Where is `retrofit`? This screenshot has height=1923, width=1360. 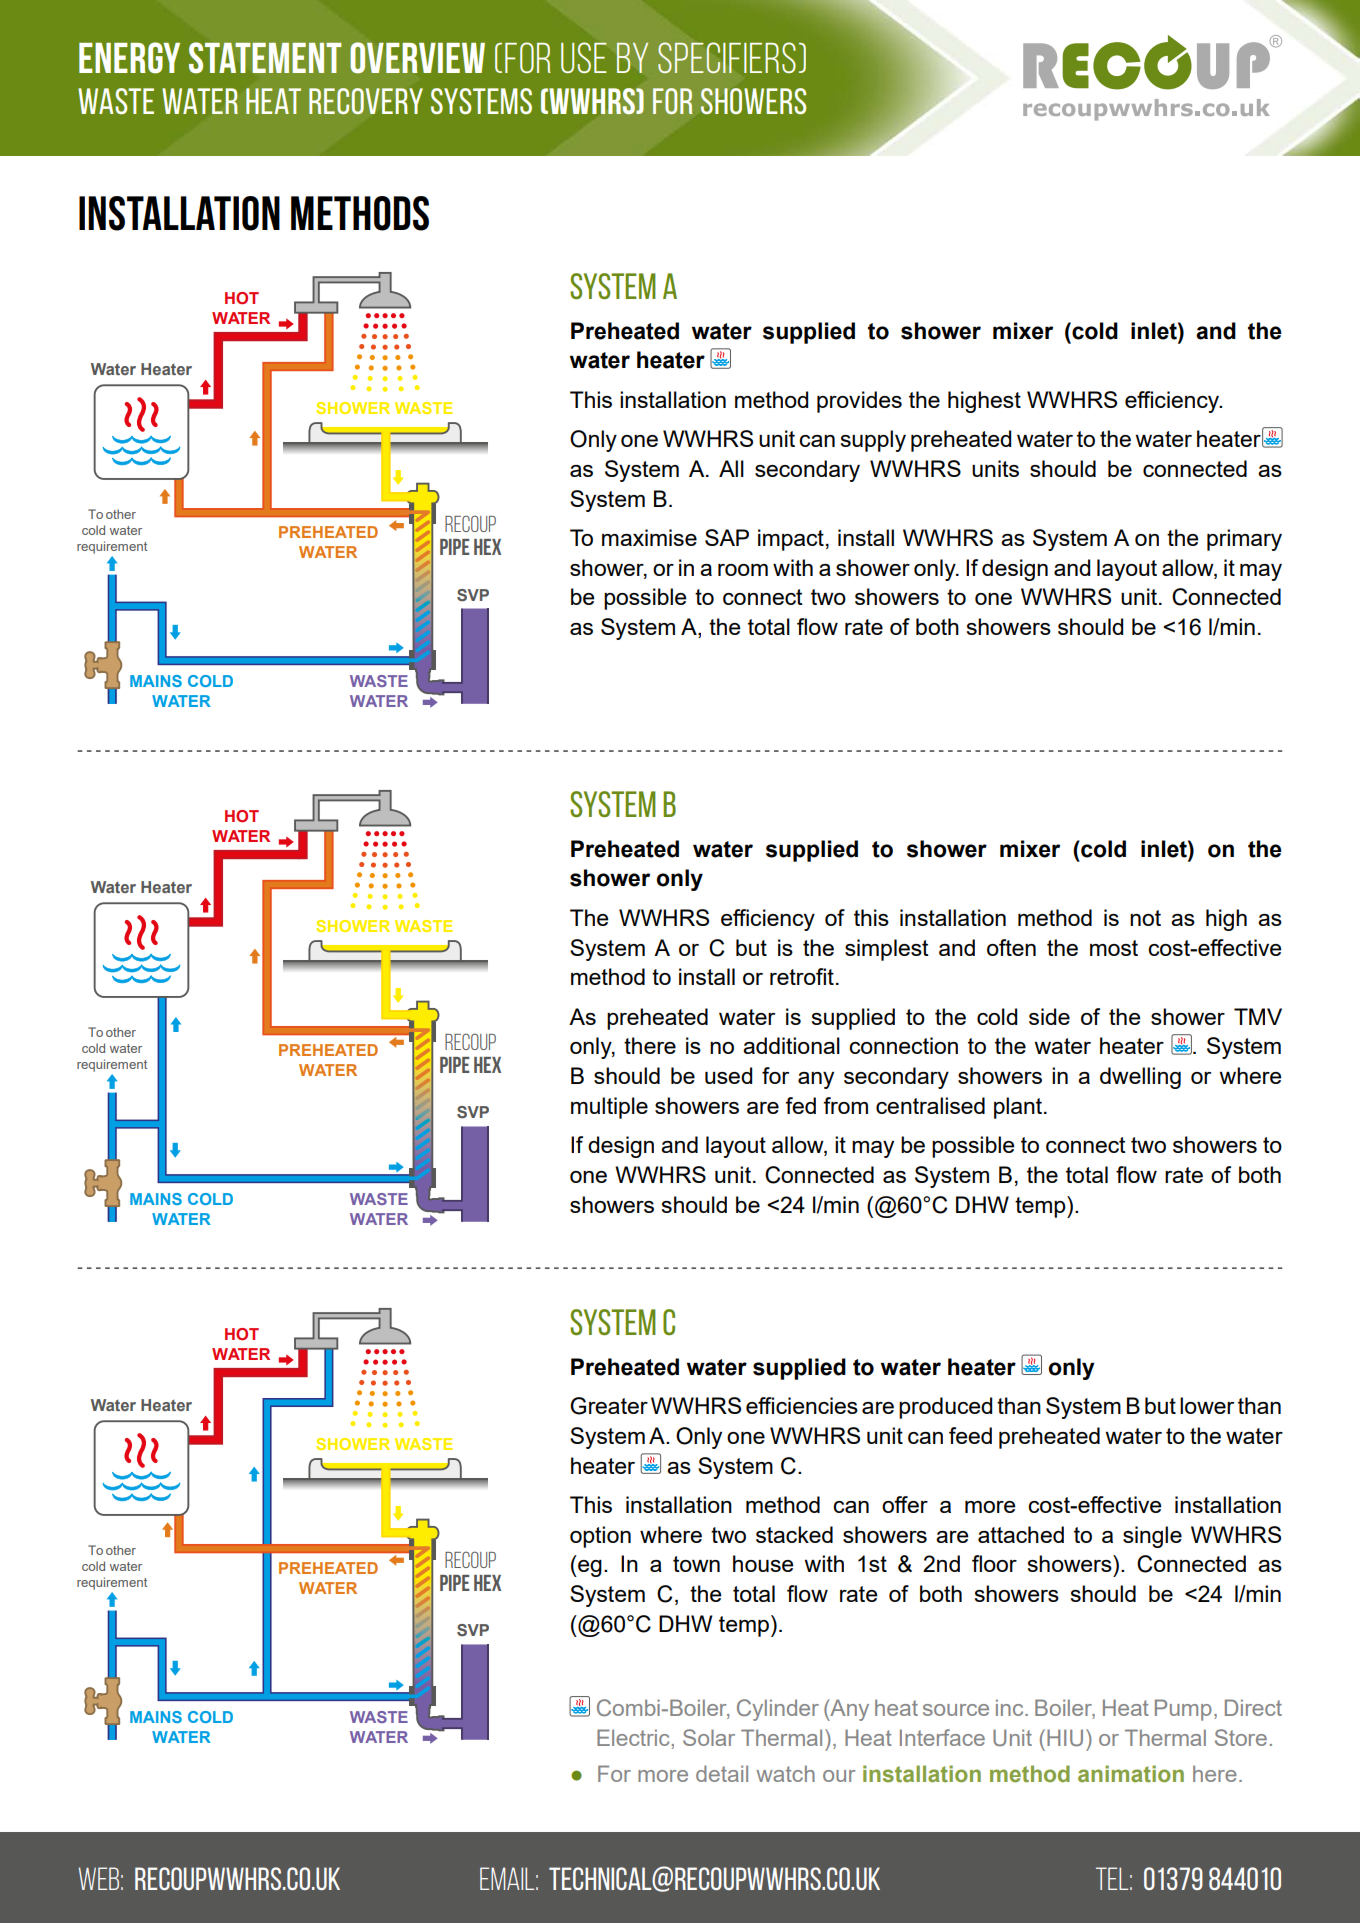 retrofit is located at coordinates (802, 976).
